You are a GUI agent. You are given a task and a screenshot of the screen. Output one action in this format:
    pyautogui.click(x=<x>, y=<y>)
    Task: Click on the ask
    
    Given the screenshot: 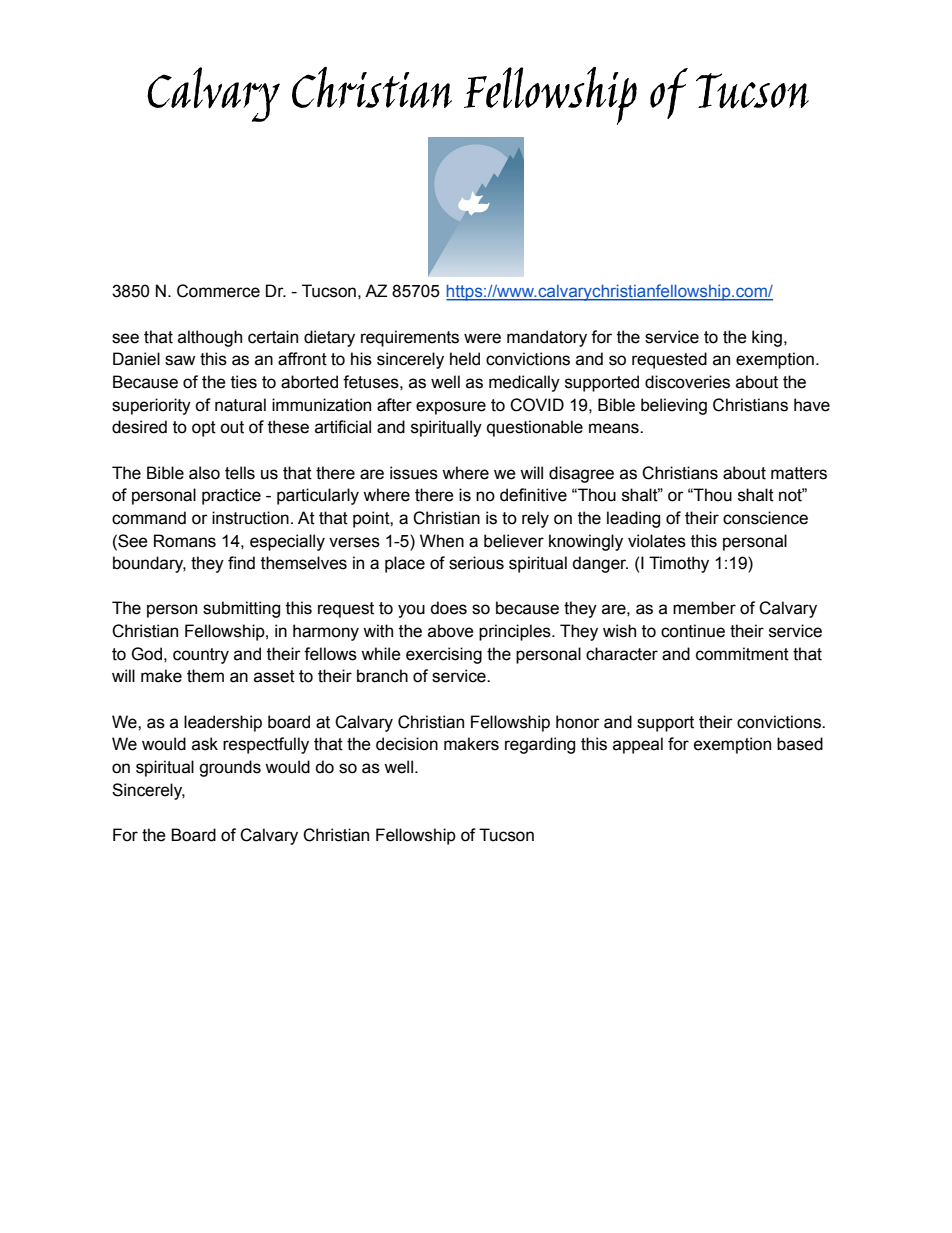 What is the action you would take?
    pyautogui.click(x=205, y=744)
